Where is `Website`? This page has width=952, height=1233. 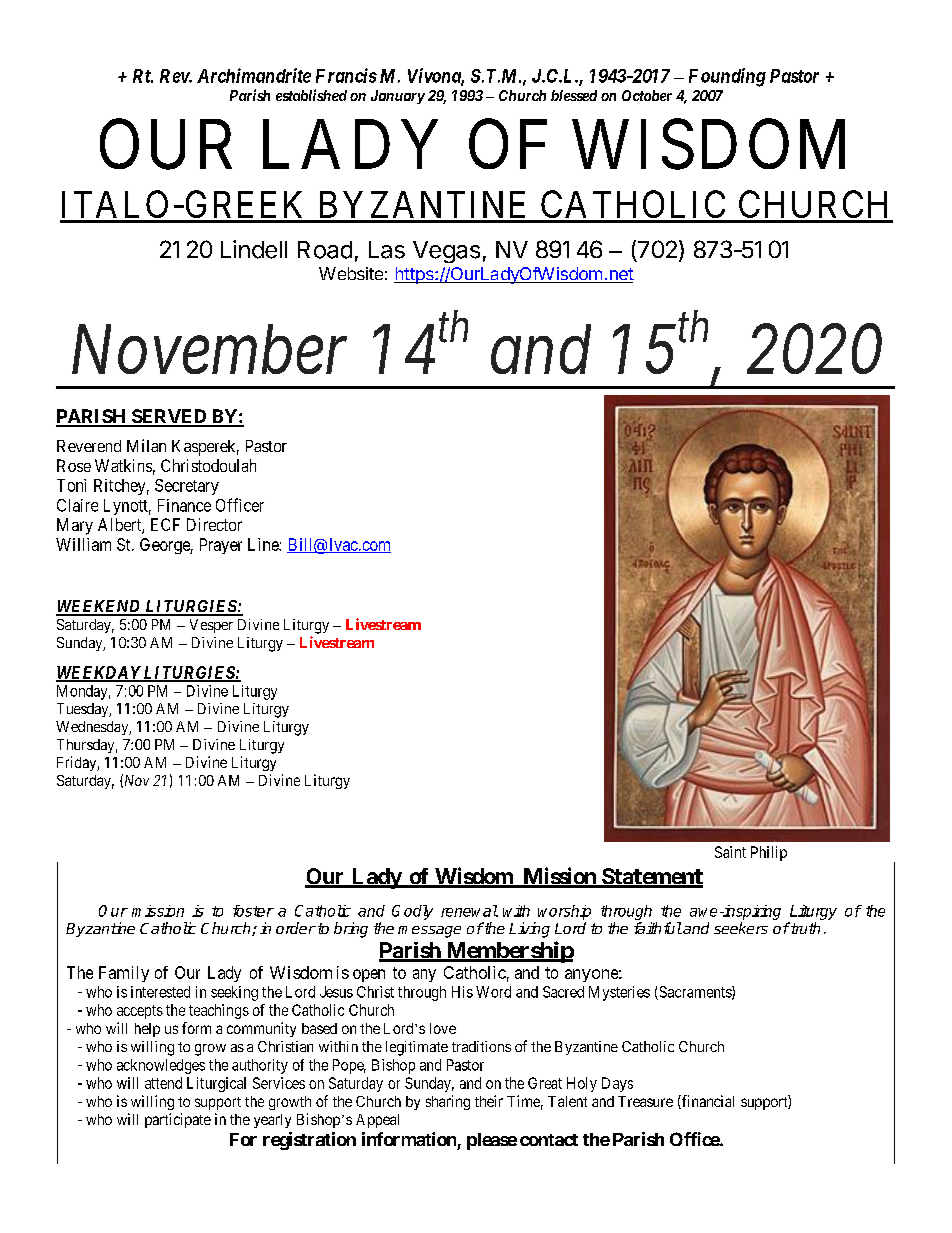
Website is located at coordinates (351, 273).
